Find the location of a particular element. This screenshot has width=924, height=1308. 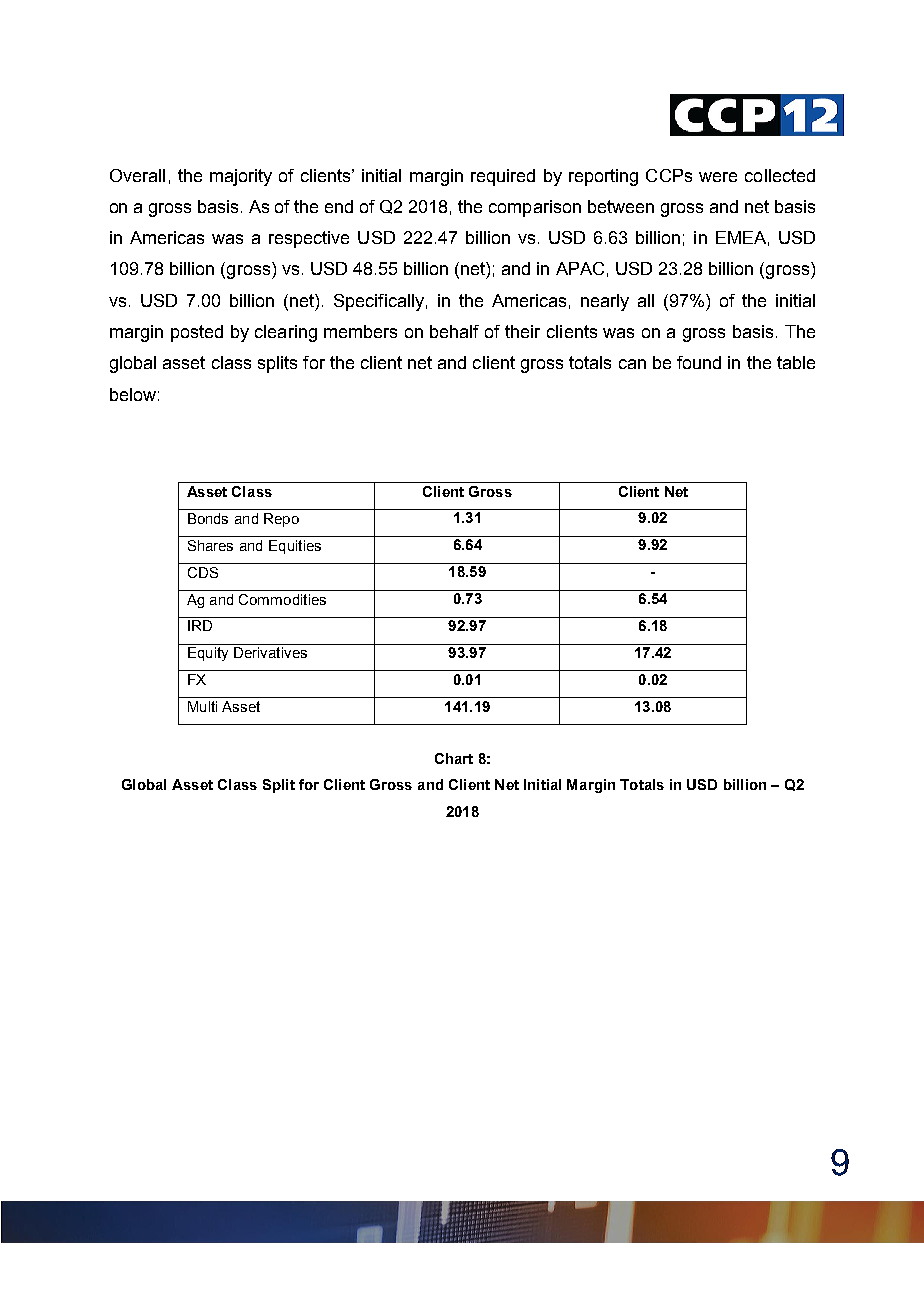

were is located at coordinates (718, 177).
